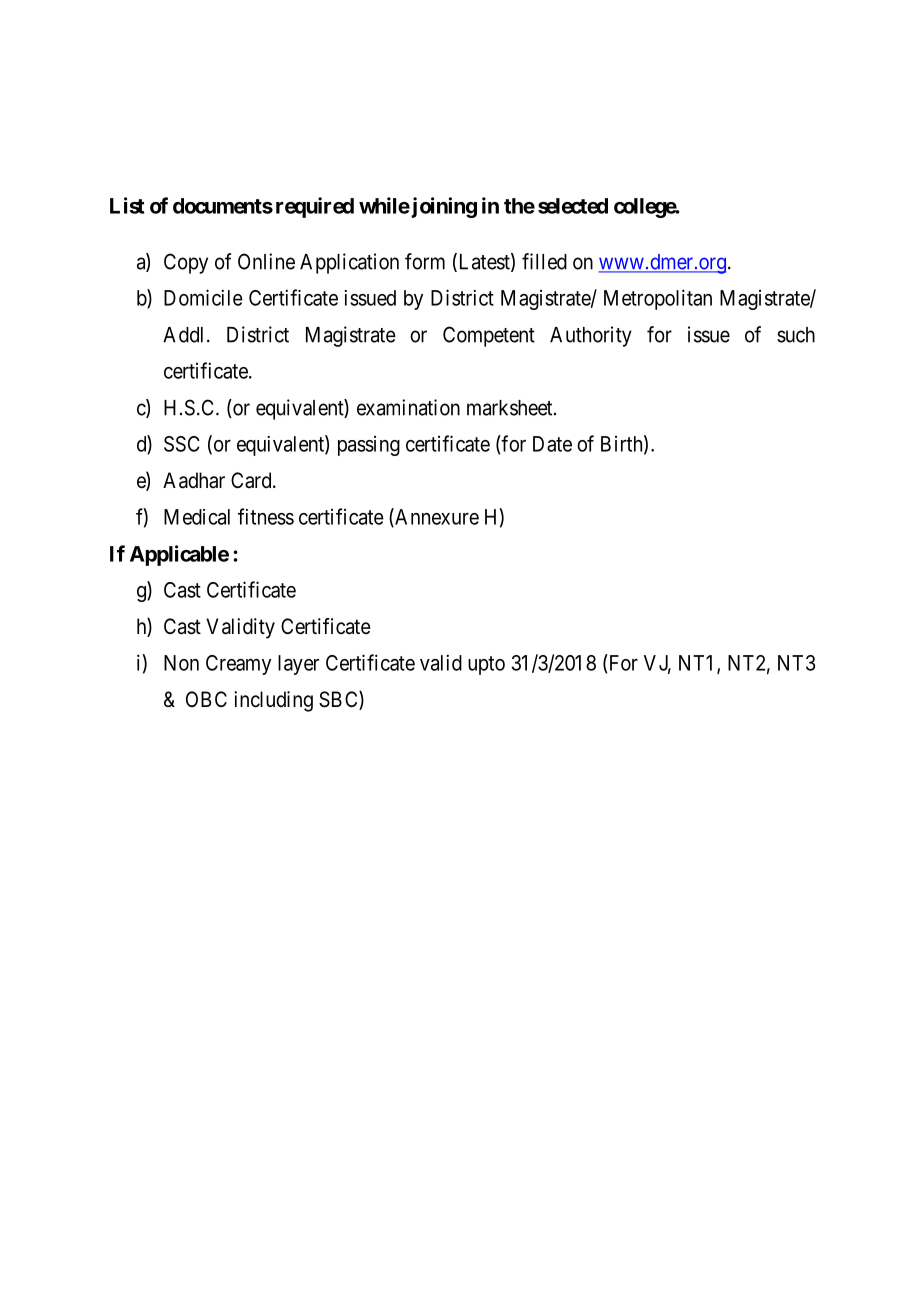 The image size is (924, 1308). What do you see at coordinates (443, 207) in the screenshot?
I see `joining` at bounding box center [443, 207].
